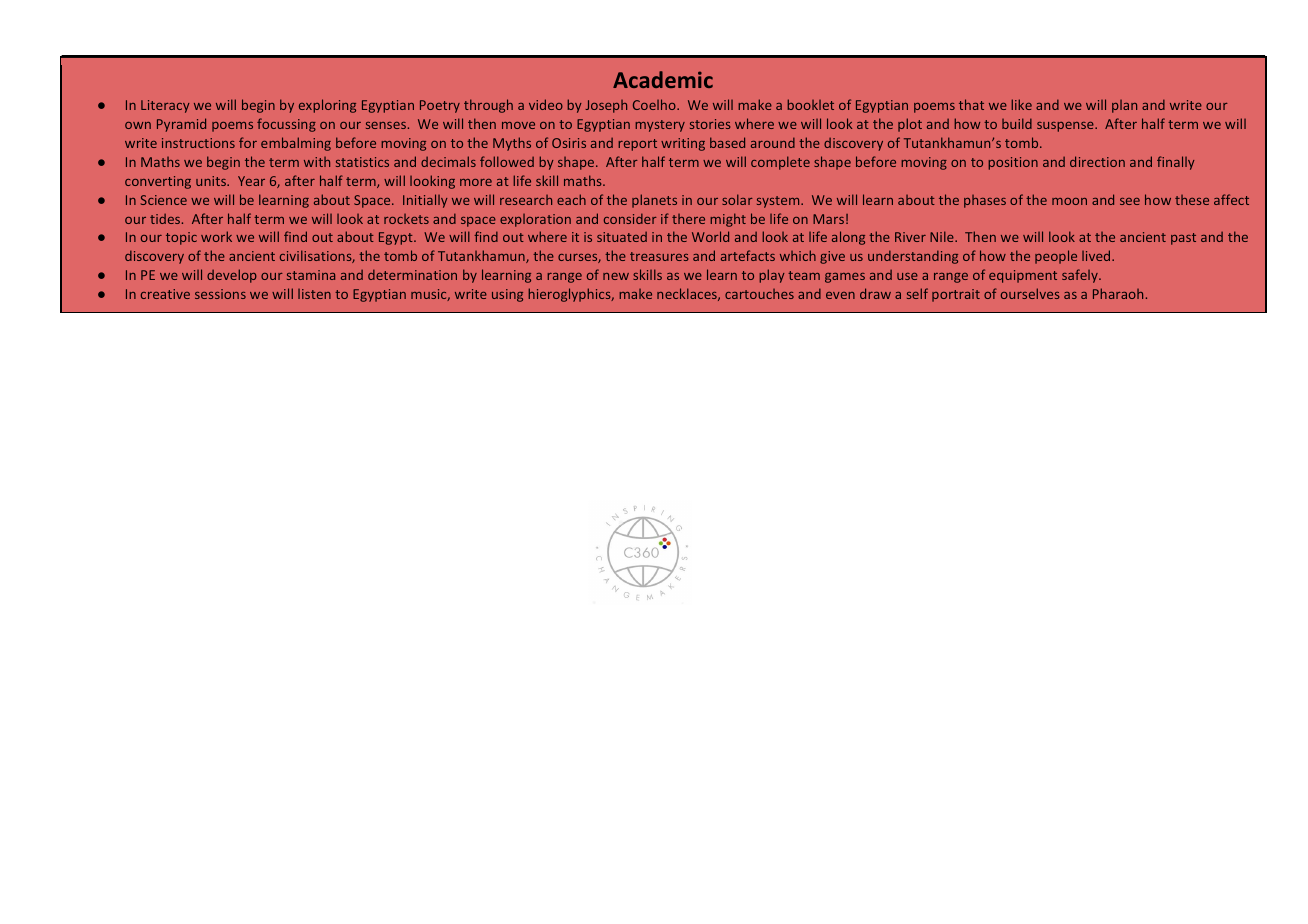 The height and width of the document is (924, 1308). I want to click on Pharaoh, so click(1118, 293).
